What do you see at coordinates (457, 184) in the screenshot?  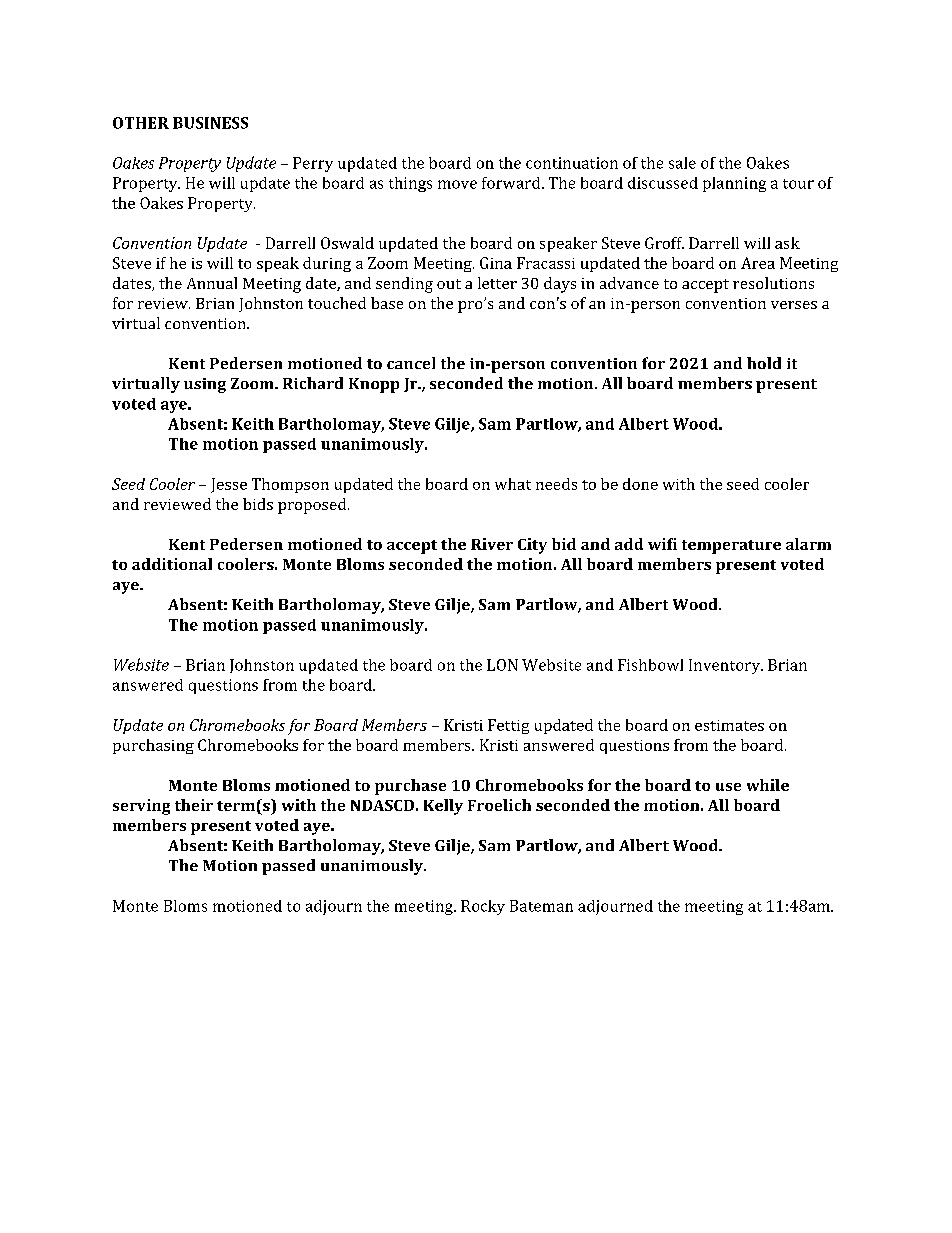 I see `move` at bounding box center [457, 184].
